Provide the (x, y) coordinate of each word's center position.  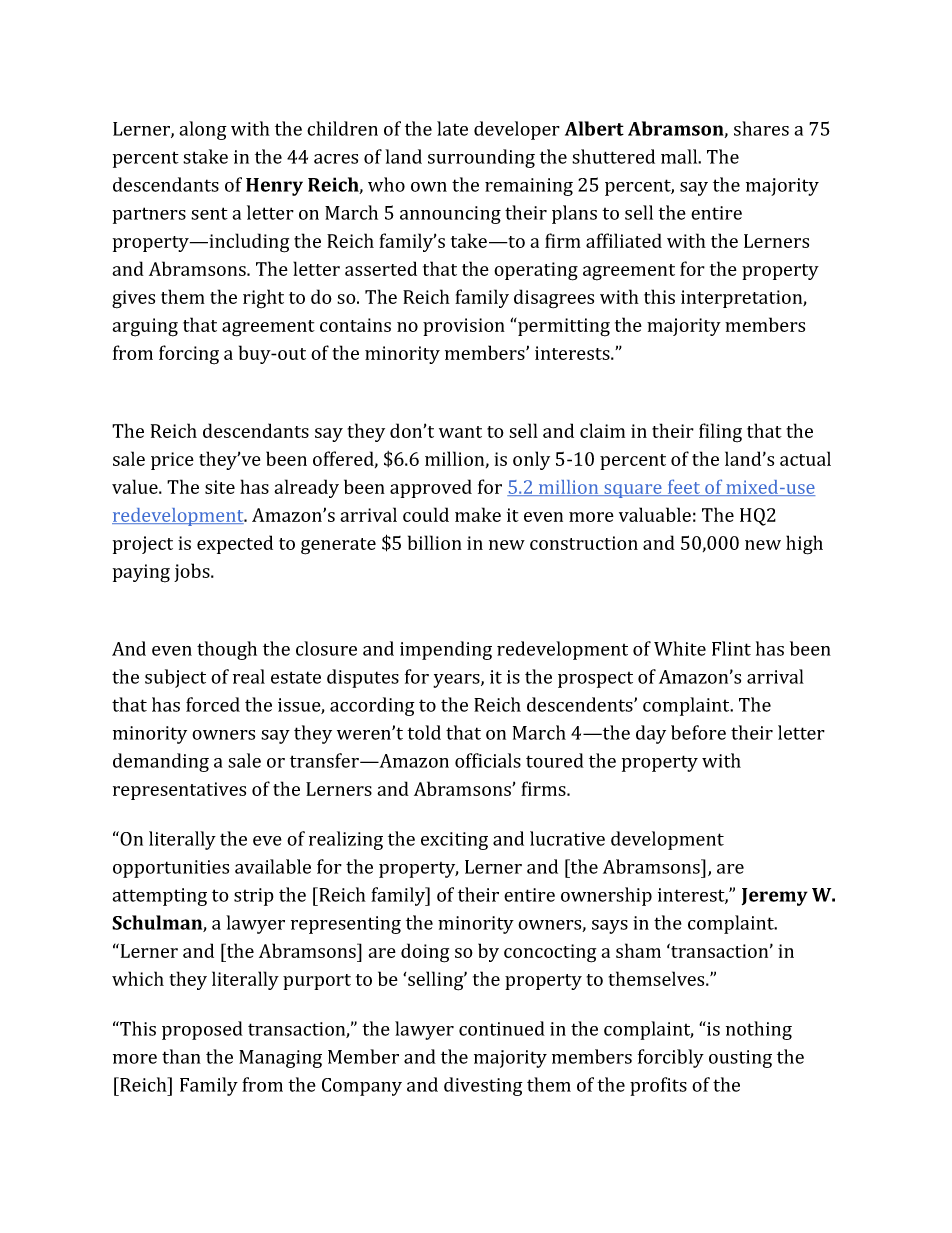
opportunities (171, 869)
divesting (483, 1086)
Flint (731, 648)
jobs (193, 572)
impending (446, 650)
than (181, 1056)
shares (761, 128)
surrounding (481, 158)
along (203, 130)
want (460, 432)
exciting (454, 841)
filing (720, 433)
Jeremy (775, 897)
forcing (189, 355)
